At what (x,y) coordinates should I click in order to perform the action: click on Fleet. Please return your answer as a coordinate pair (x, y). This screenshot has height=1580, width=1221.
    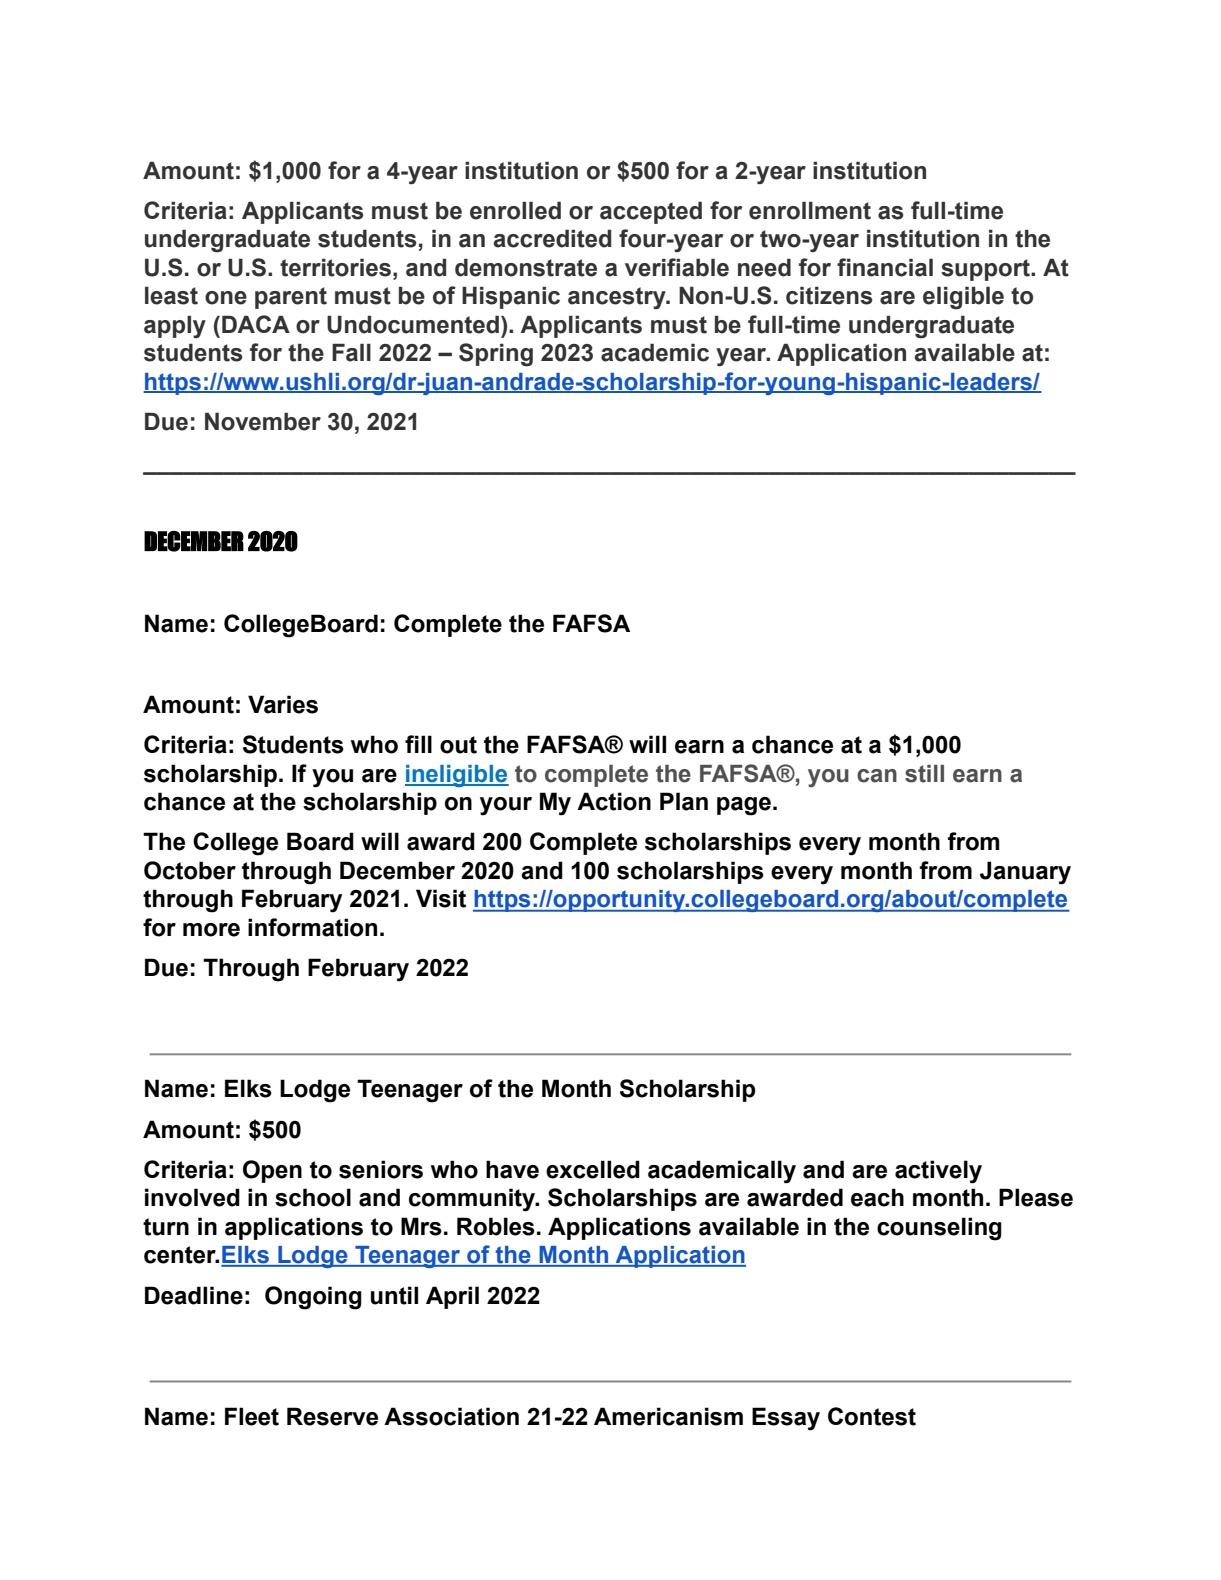
    Looking at the image, I should click on (252, 1416).
